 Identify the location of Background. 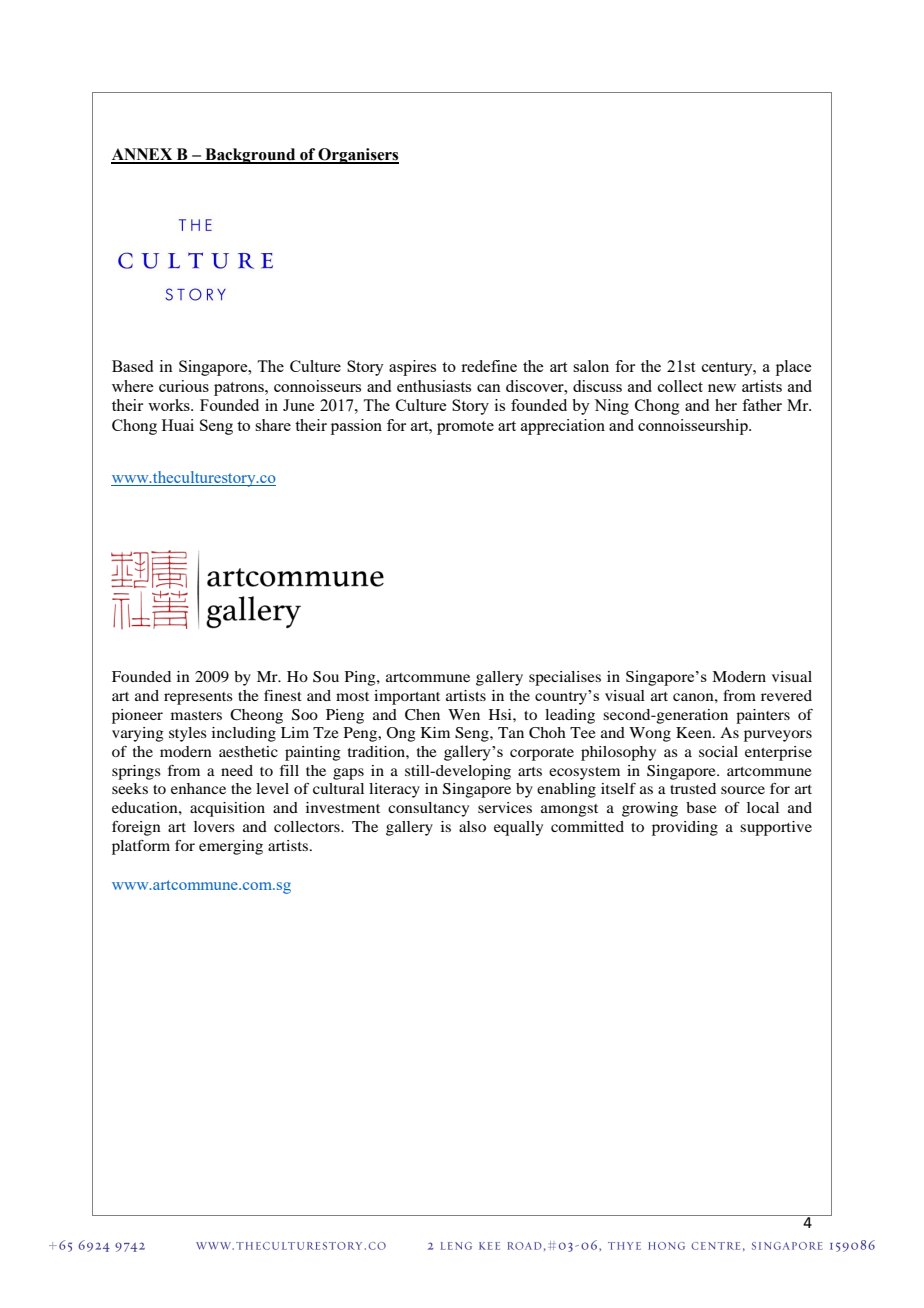
(250, 156).
